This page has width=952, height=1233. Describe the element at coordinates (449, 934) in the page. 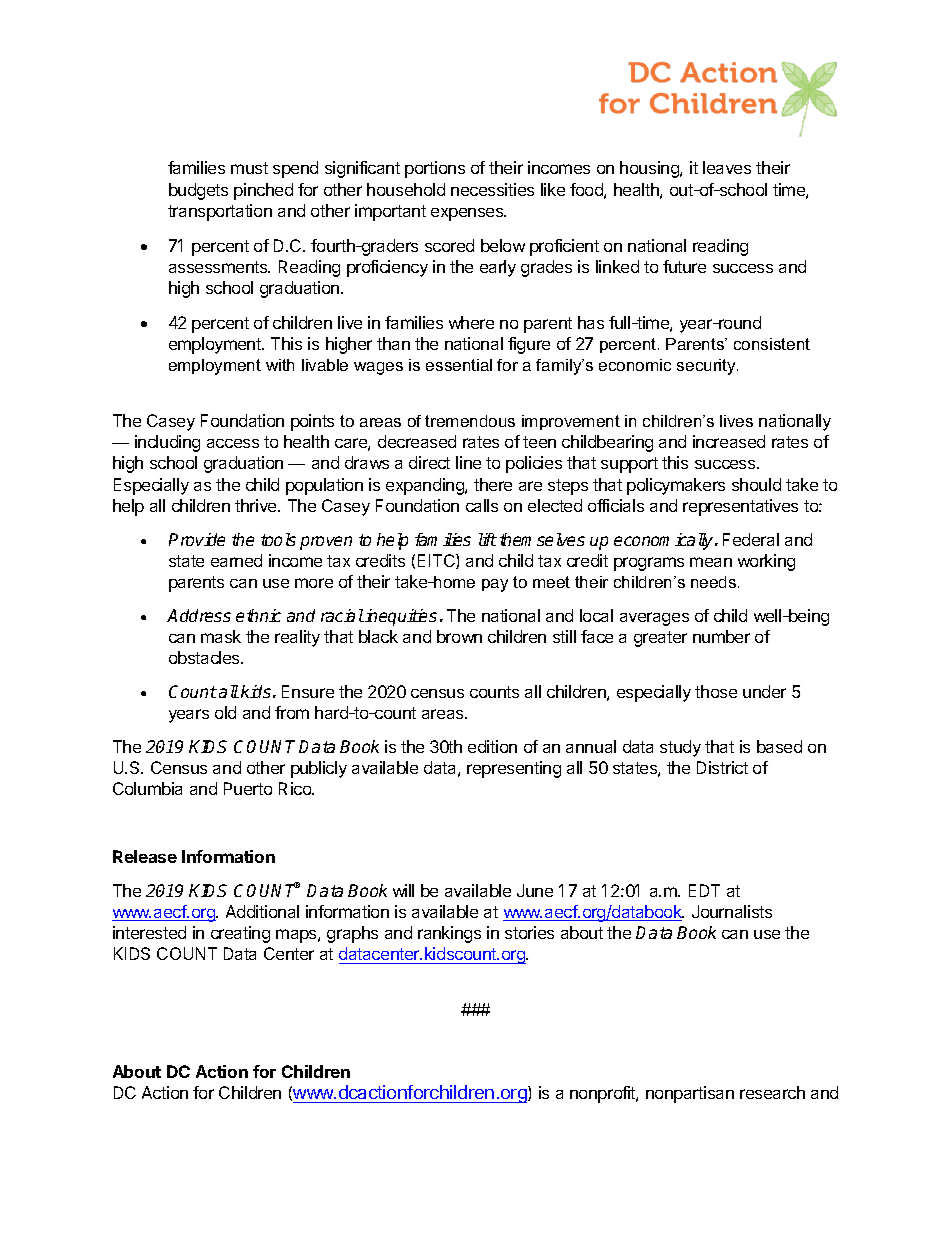

I see `rankings` at that location.
